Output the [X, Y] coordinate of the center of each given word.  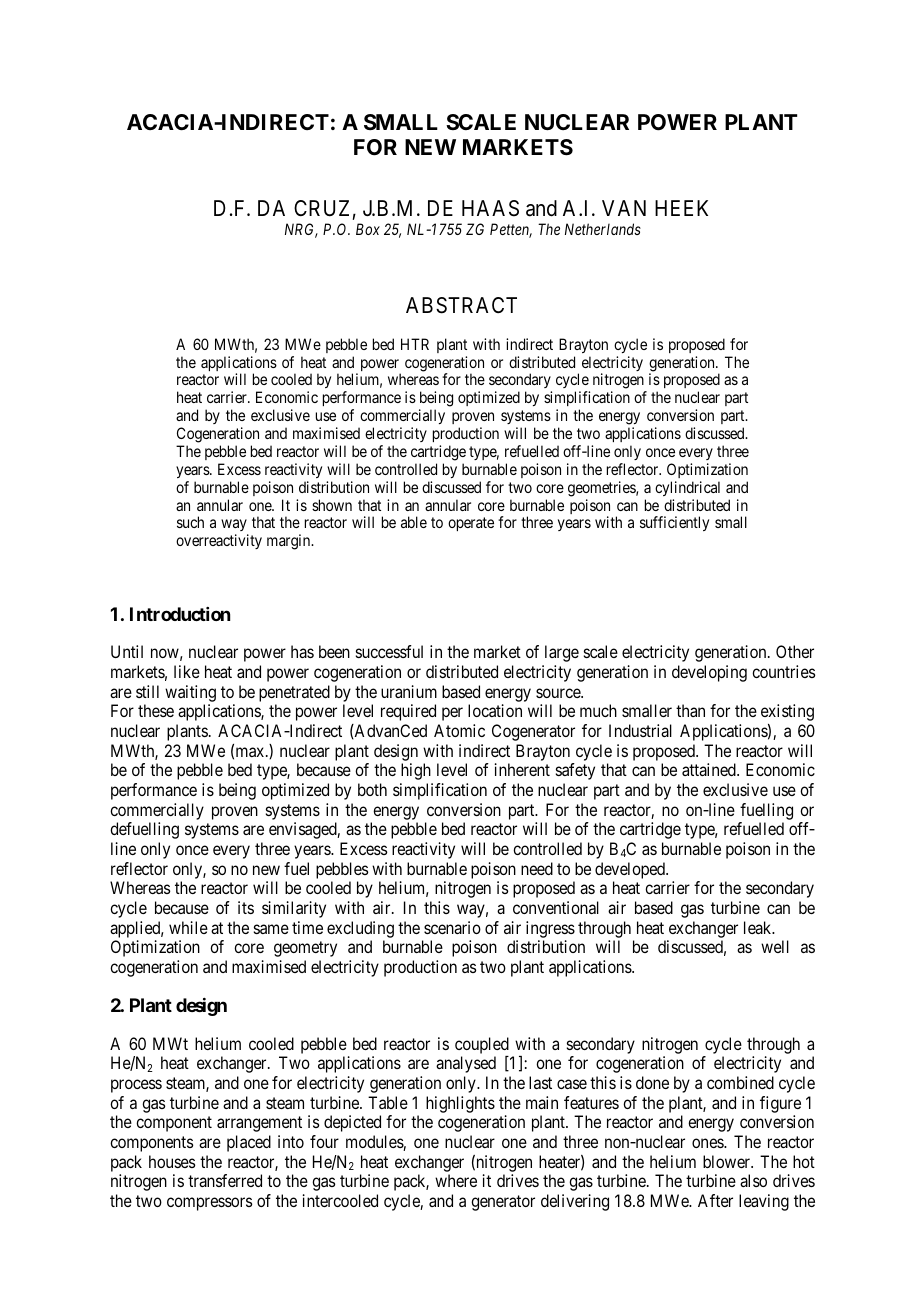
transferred [225, 1180]
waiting [190, 693]
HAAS [490, 208]
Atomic [459, 730]
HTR [415, 344]
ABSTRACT [461, 305]
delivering [575, 1202]
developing [709, 673]
